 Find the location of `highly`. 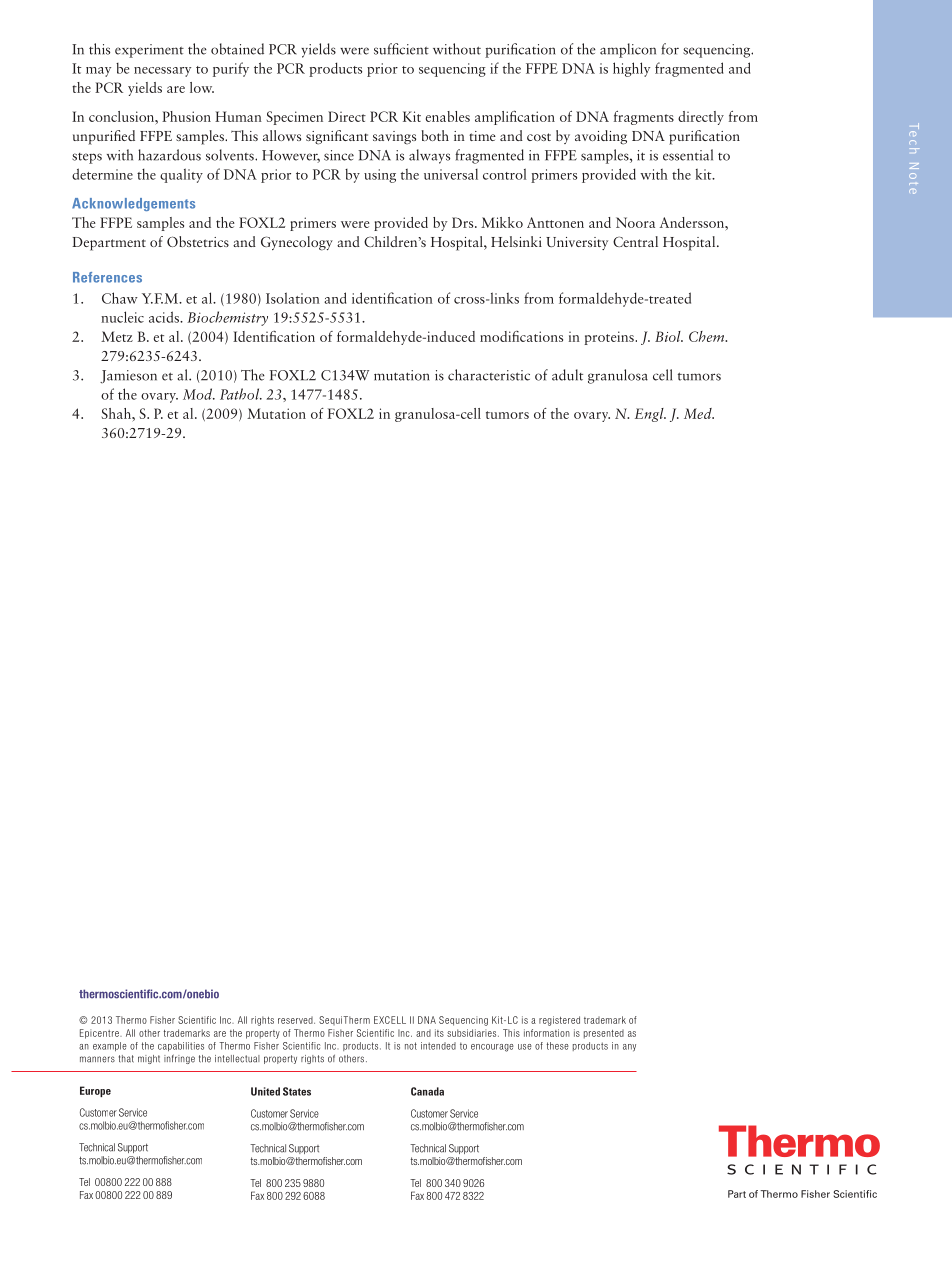

highly is located at coordinates (631, 69).
